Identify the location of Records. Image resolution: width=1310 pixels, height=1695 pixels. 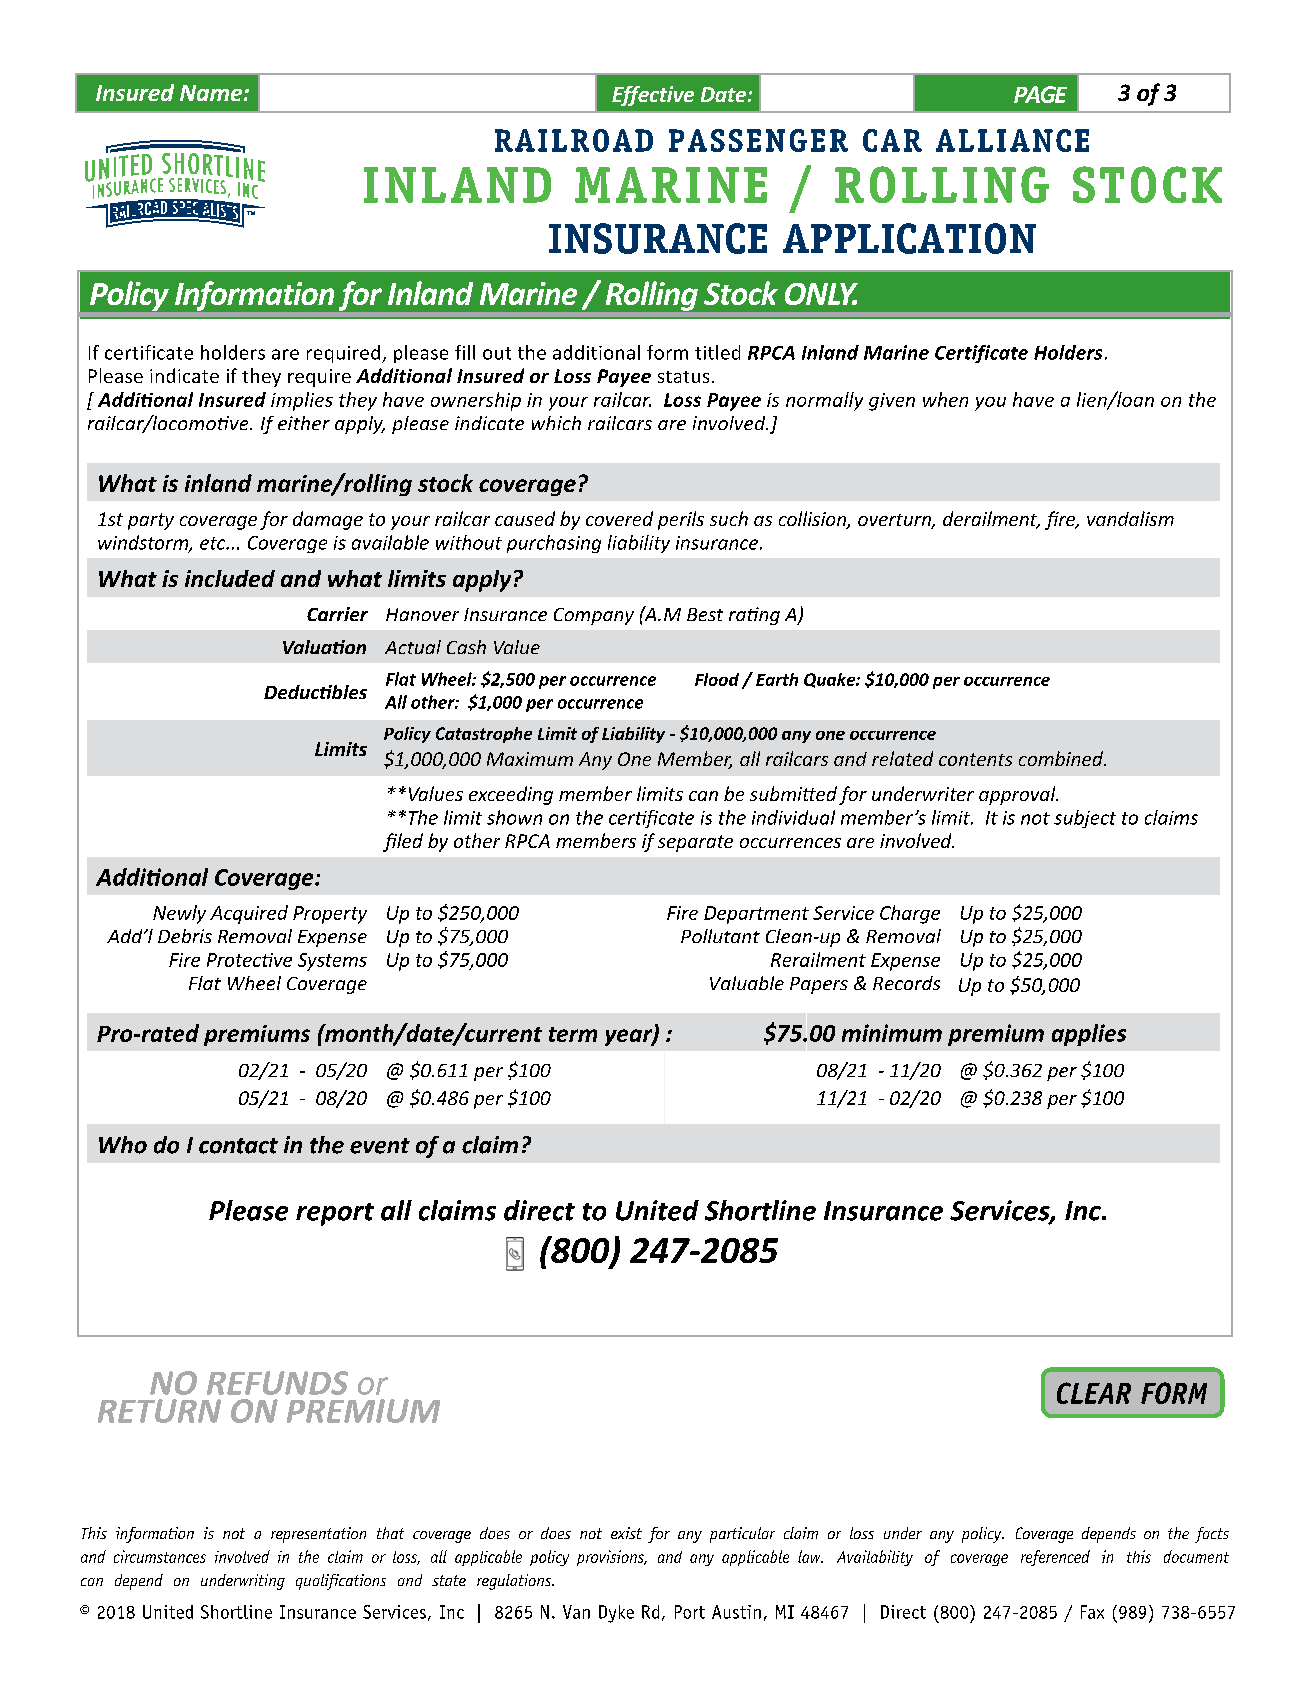
(906, 983).
